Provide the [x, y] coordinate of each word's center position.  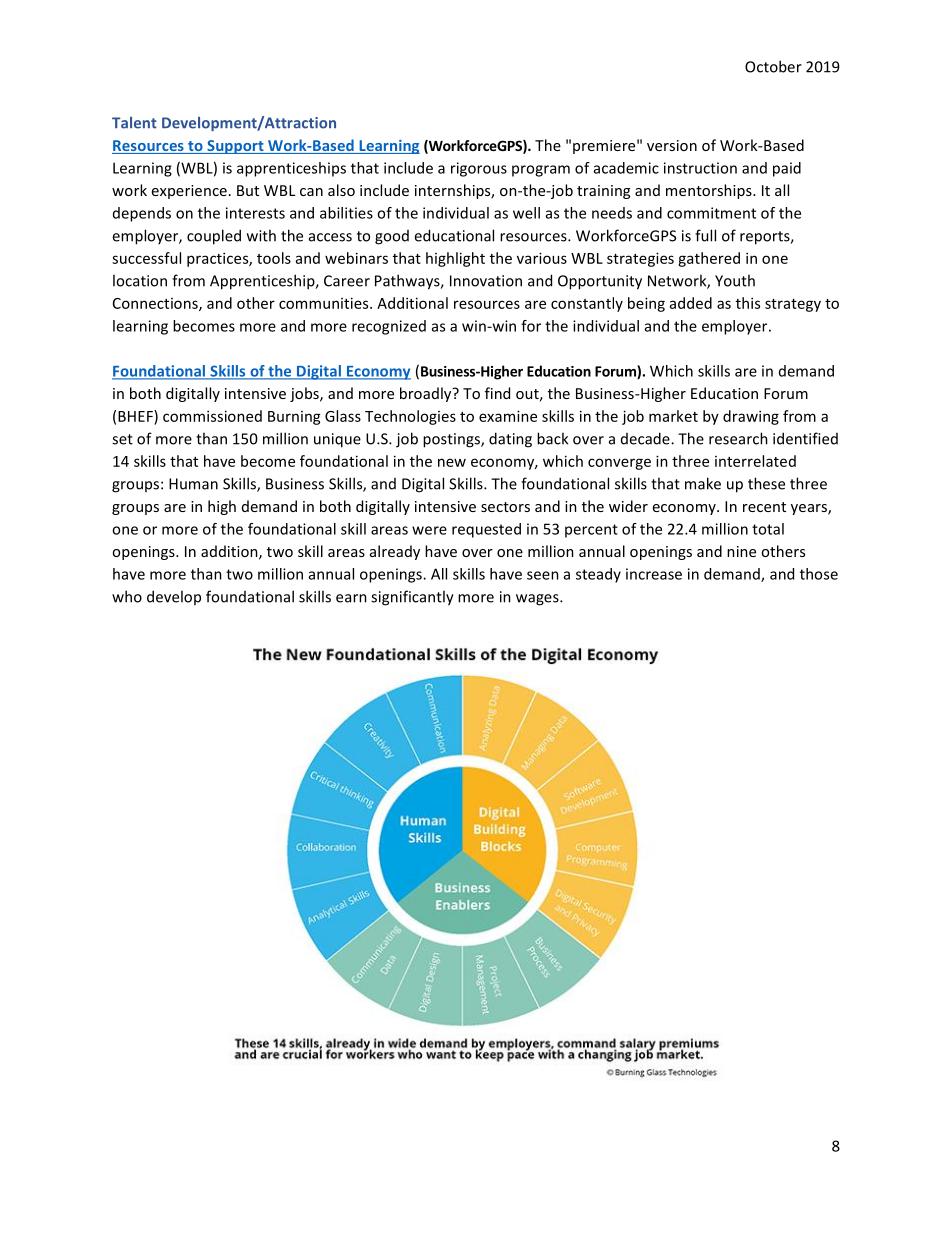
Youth [735, 280]
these [766, 483]
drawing [751, 417]
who [127, 596]
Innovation [486, 281]
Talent [134, 123]
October [773, 66]
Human [193, 484]
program [541, 171]
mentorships [710, 191]
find [497, 393]
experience [189, 192]
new [452, 462]
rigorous [479, 169]
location [140, 280]
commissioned [212, 416]
